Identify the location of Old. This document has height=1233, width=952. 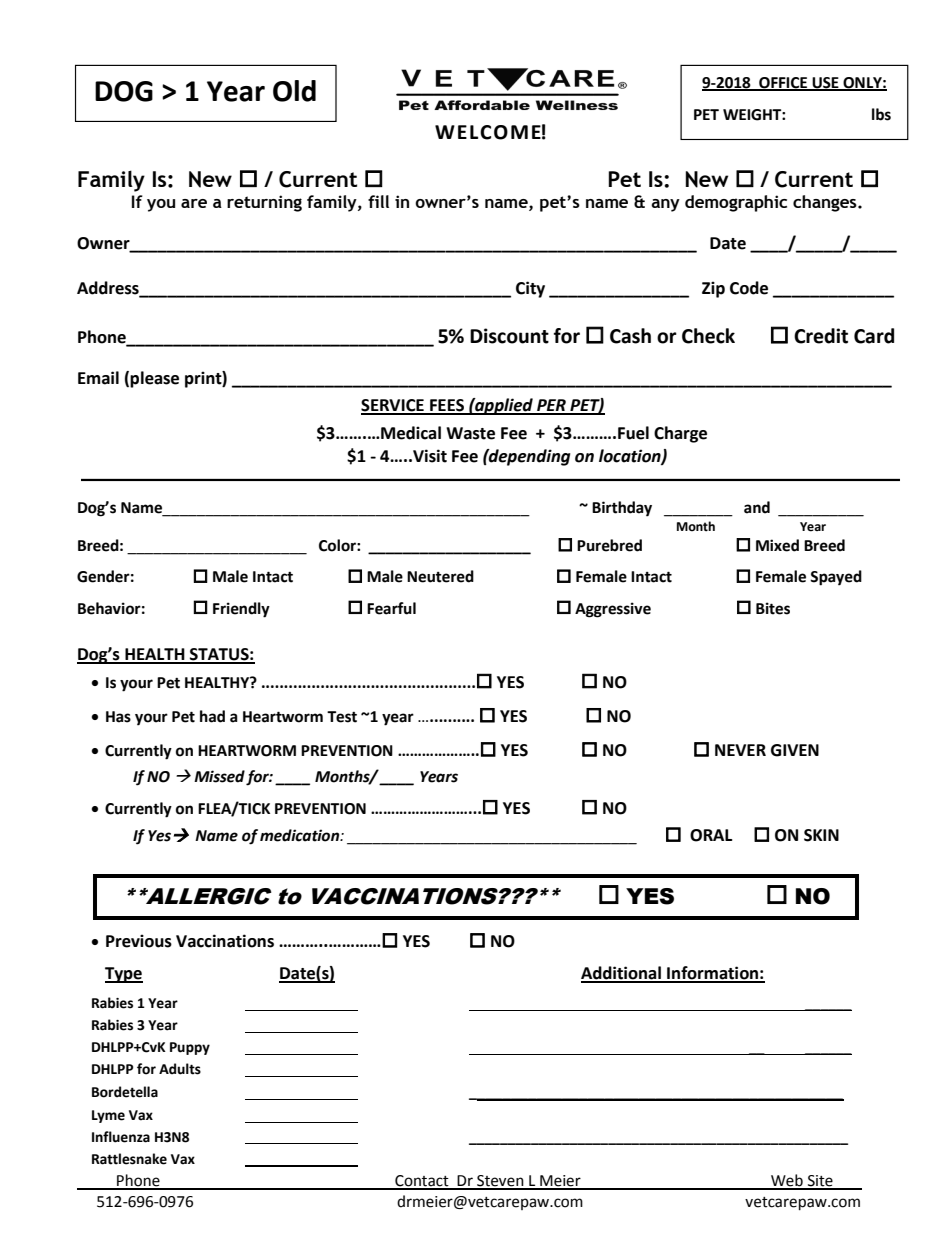
(294, 91).
